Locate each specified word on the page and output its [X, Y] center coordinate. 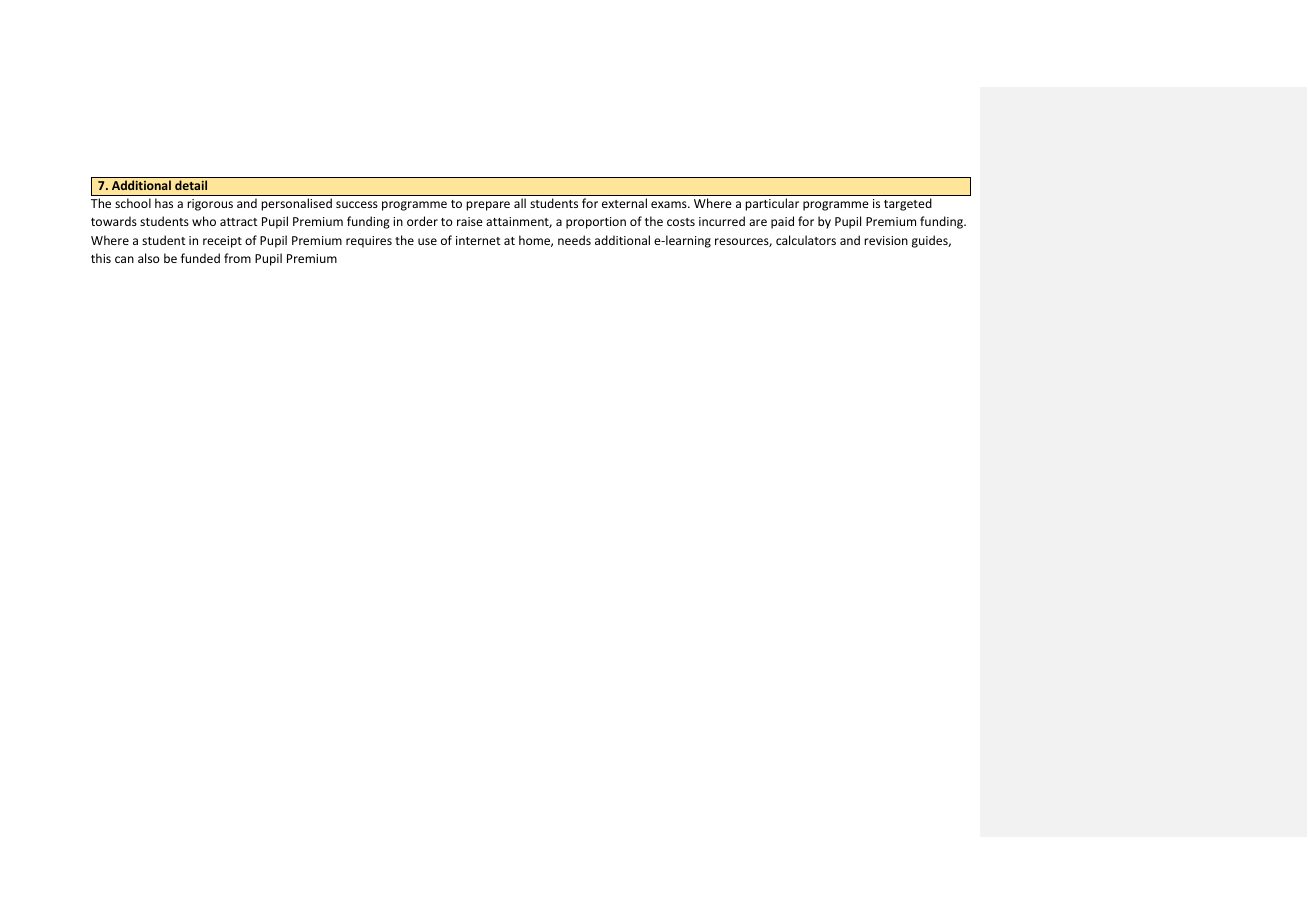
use [427, 241]
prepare [488, 206]
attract [238, 222]
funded [200, 258]
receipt [222, 242]
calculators [806, 240]
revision [886, 240]
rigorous [210, 205]
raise [470, 221]
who [204, 221]
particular [772, 204]
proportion [596, 223]
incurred [722, 221]
